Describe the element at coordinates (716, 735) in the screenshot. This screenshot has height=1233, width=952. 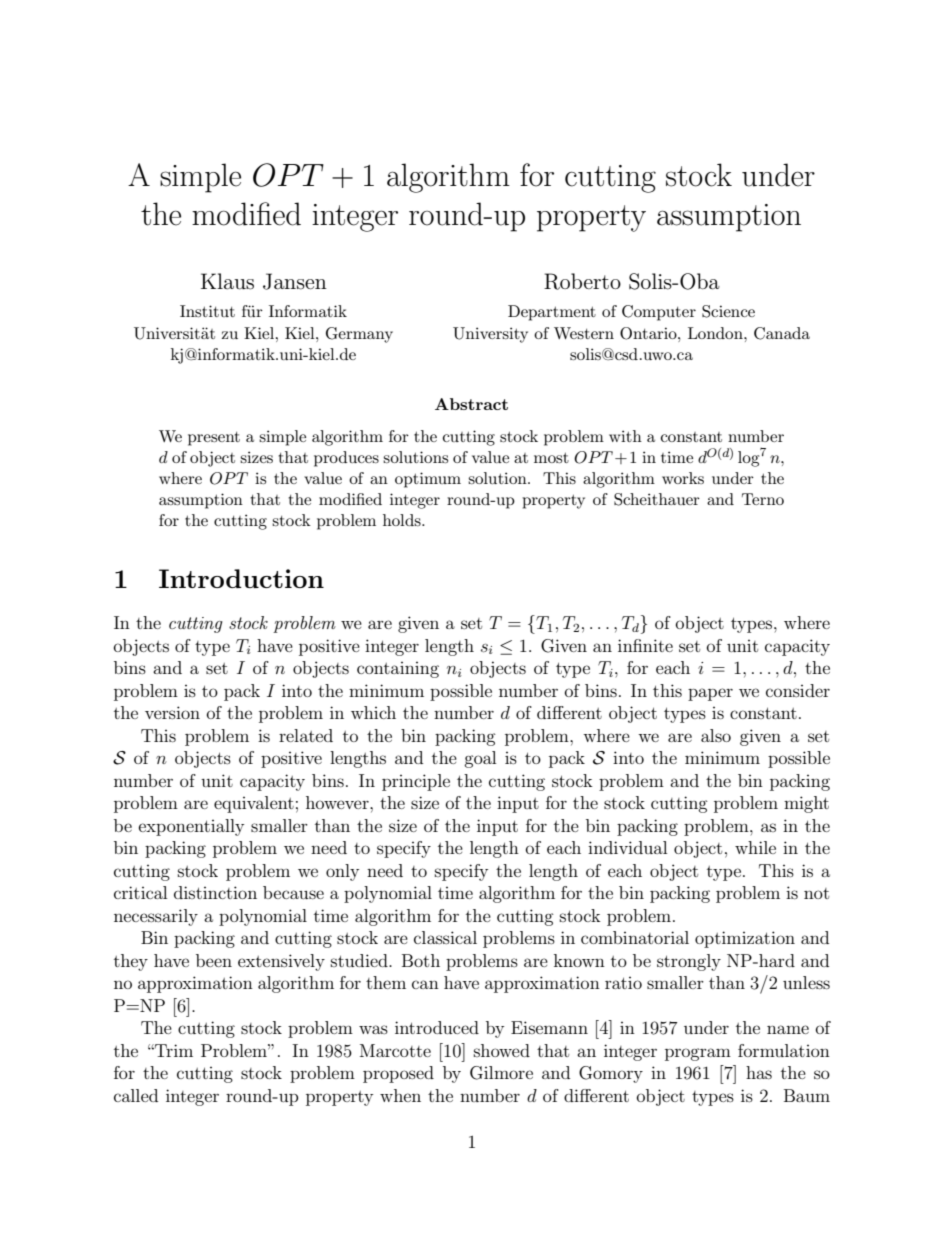
I see `also` at that location.
